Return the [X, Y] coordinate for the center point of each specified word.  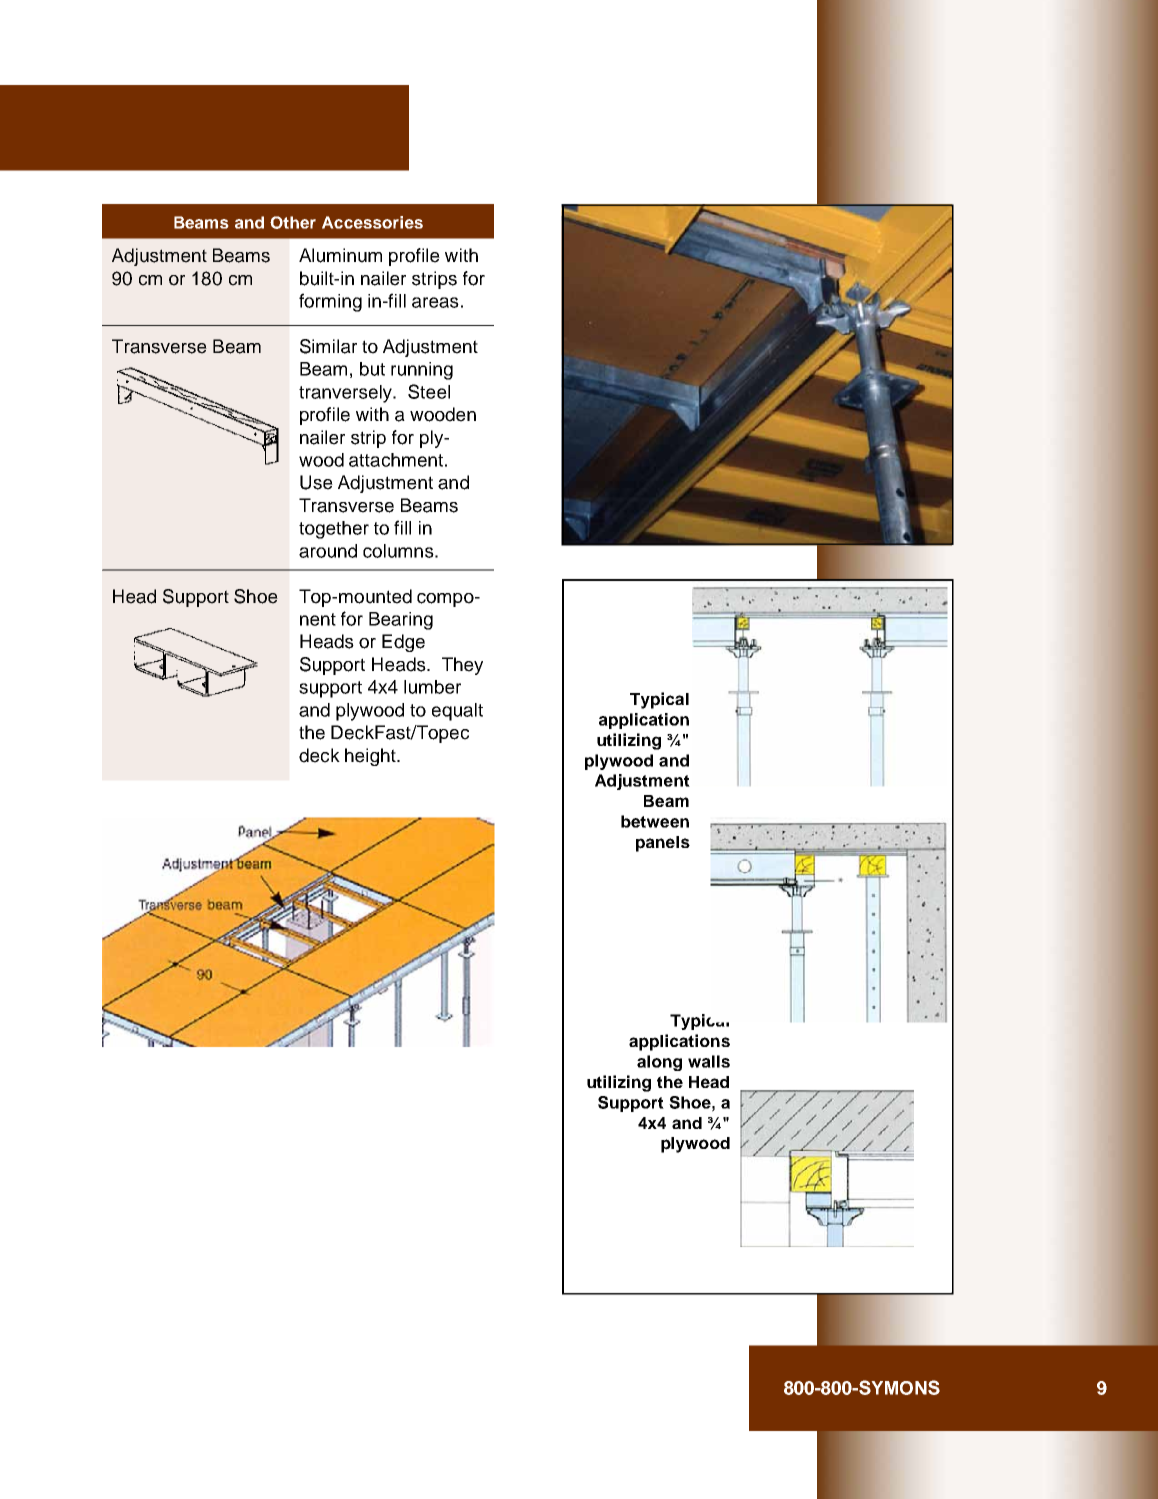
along [659, 1063]
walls [709, 1061]
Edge [403, 643]
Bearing [401, 621]
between [655, 821]
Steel [429, 391]
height [371, 757]
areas [435, 302]
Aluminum [340, 255]
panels [663, 844]
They [462, 666]
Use [316, 482]
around [328, 551]
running [422, 371]
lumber [432, 687]
